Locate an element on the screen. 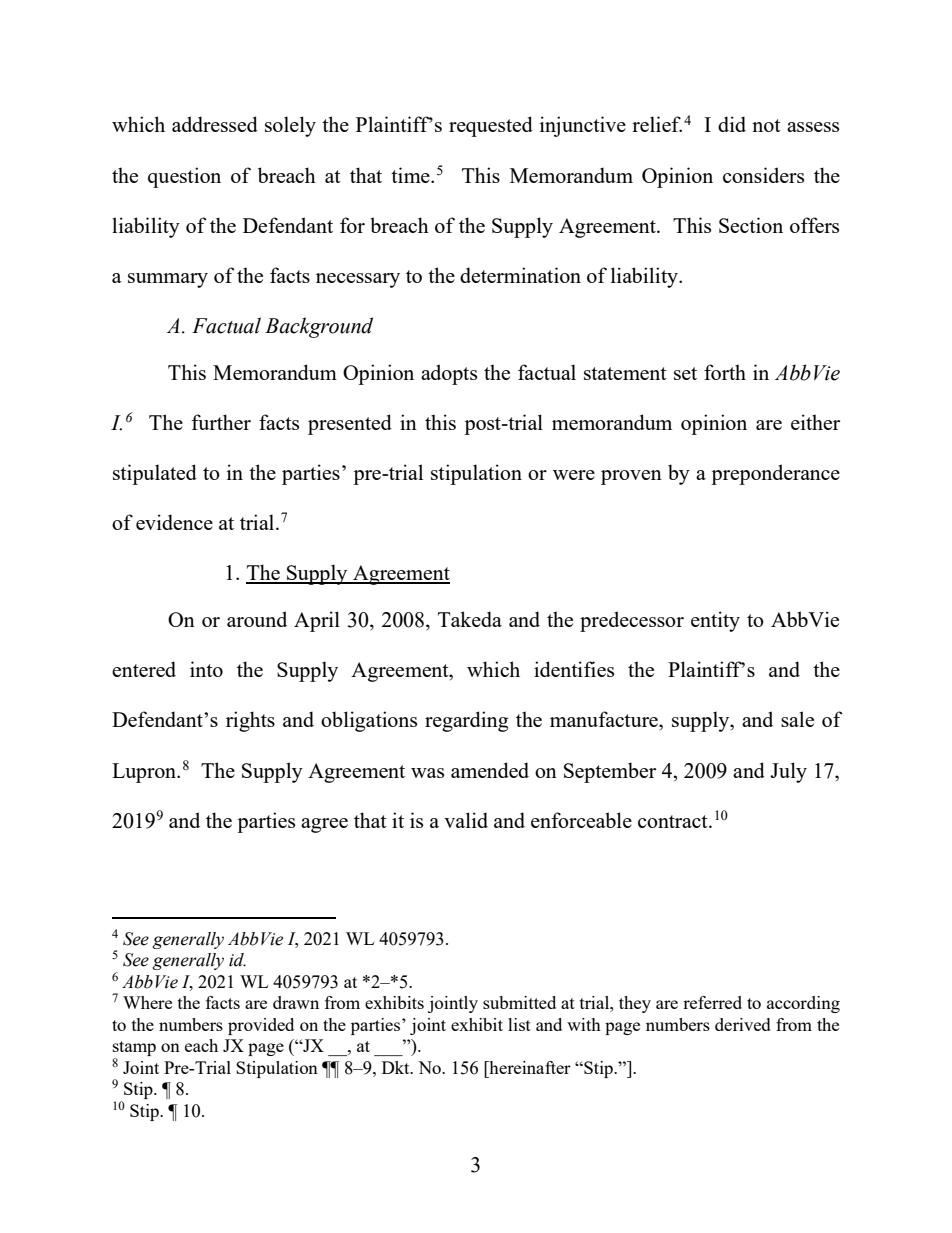 This screenshot has height=1233, width=952. addressed is located at coordinates (215, 124).
